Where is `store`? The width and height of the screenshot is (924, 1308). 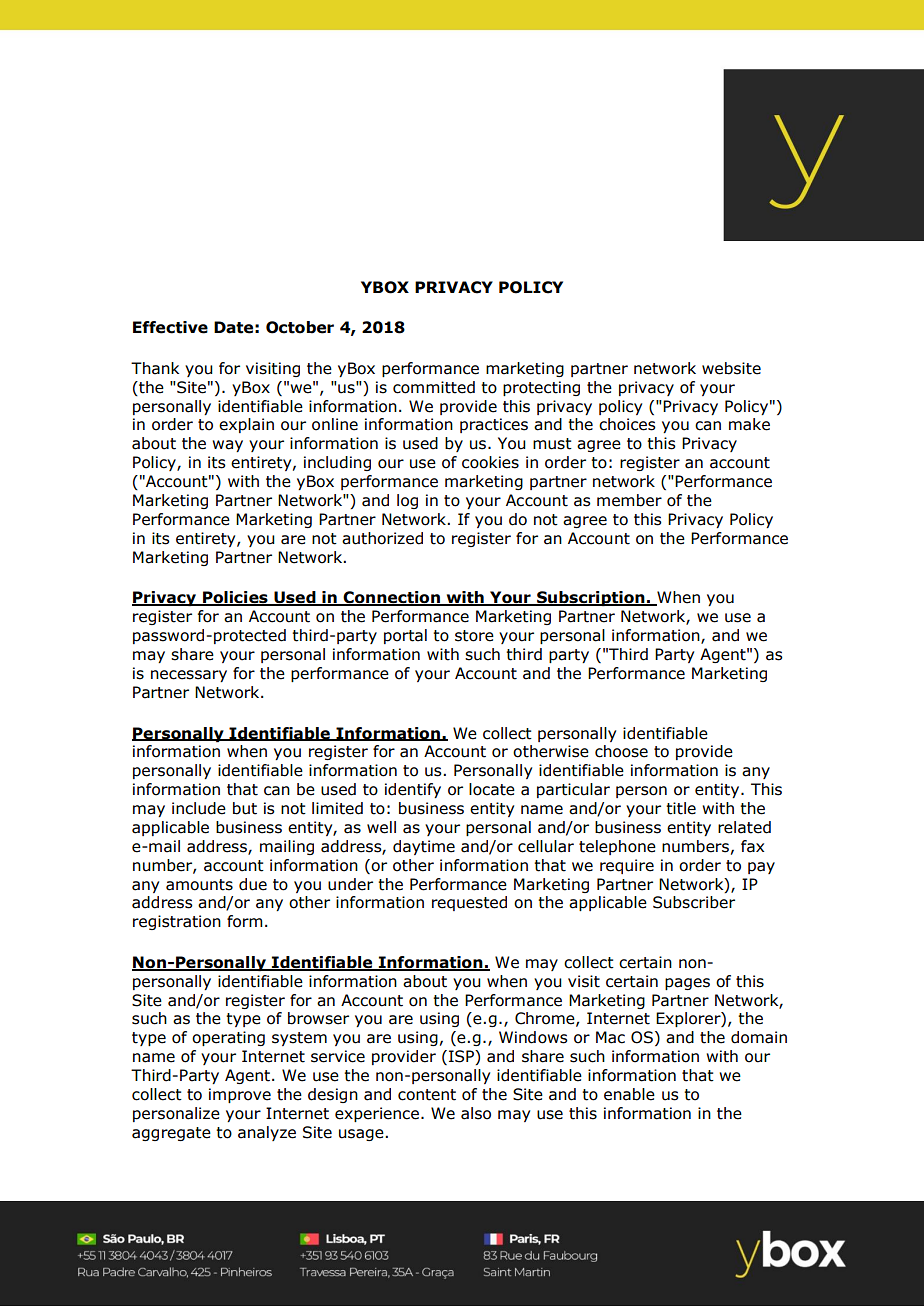 store is located at coordinates (474, 636).
